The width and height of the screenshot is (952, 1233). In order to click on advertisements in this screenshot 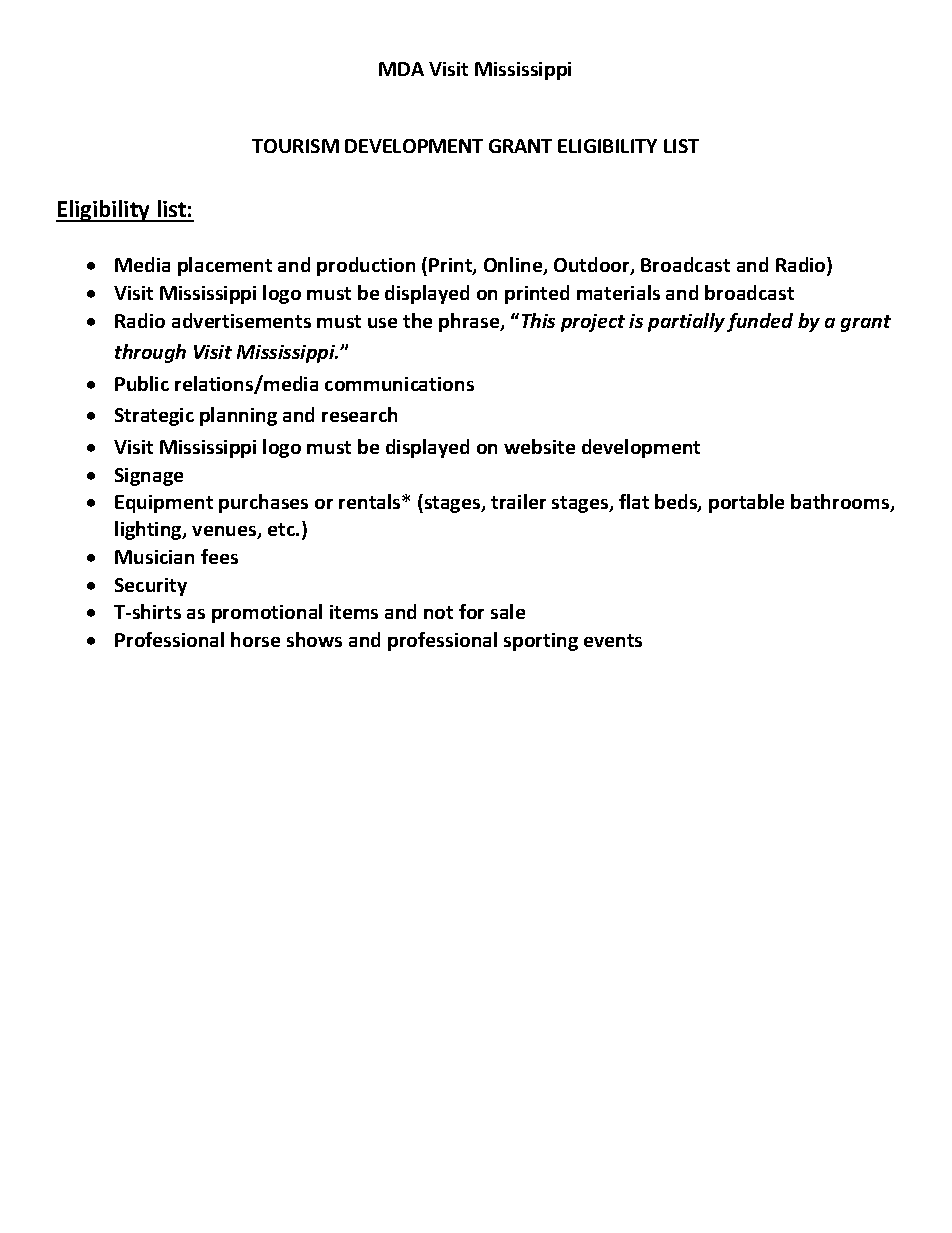, I will do `click(241, 320)`.
